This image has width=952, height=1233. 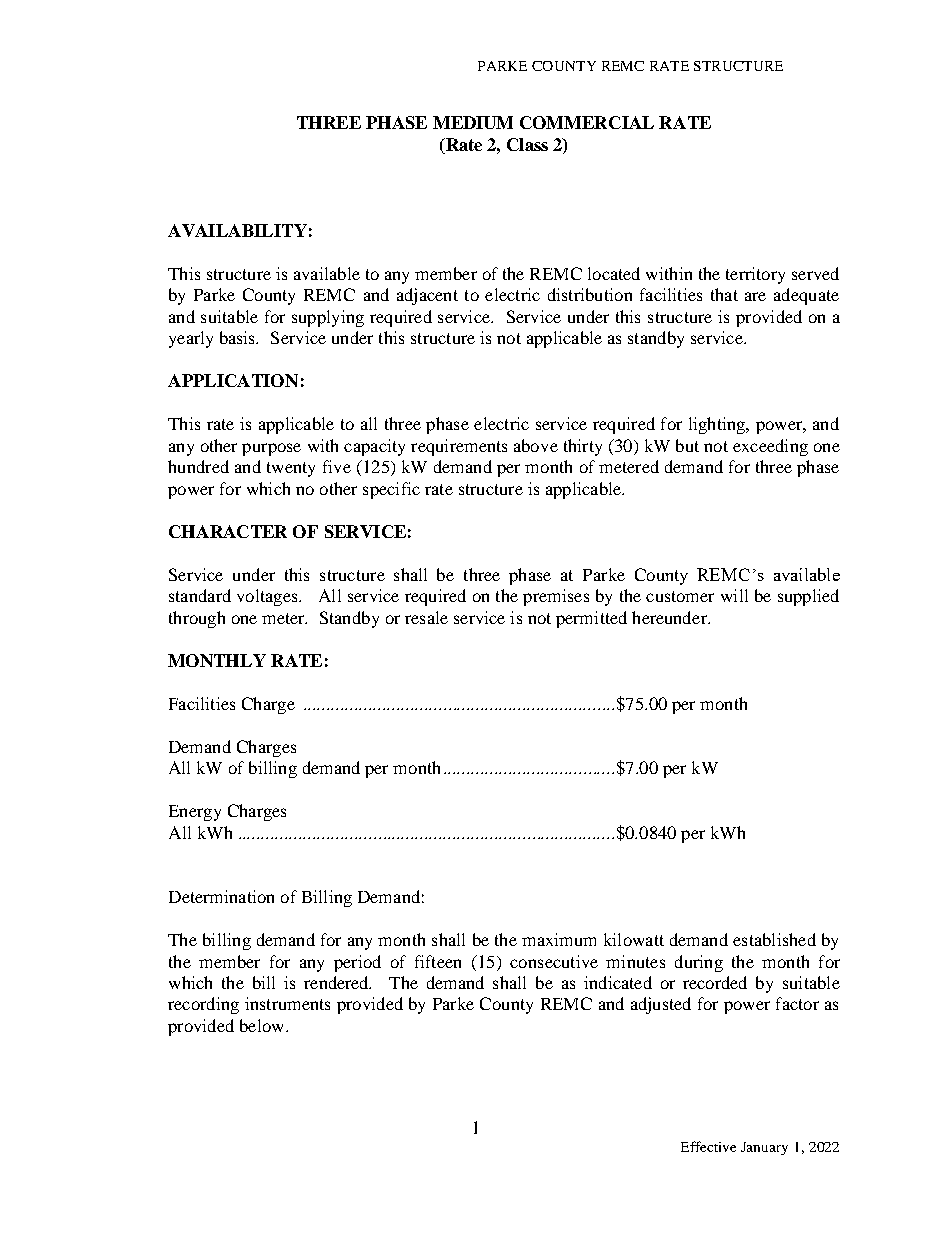 What do you see at coordinates (764, 1148) in the image?
I see `January` at bounding box center [764, 1148].
